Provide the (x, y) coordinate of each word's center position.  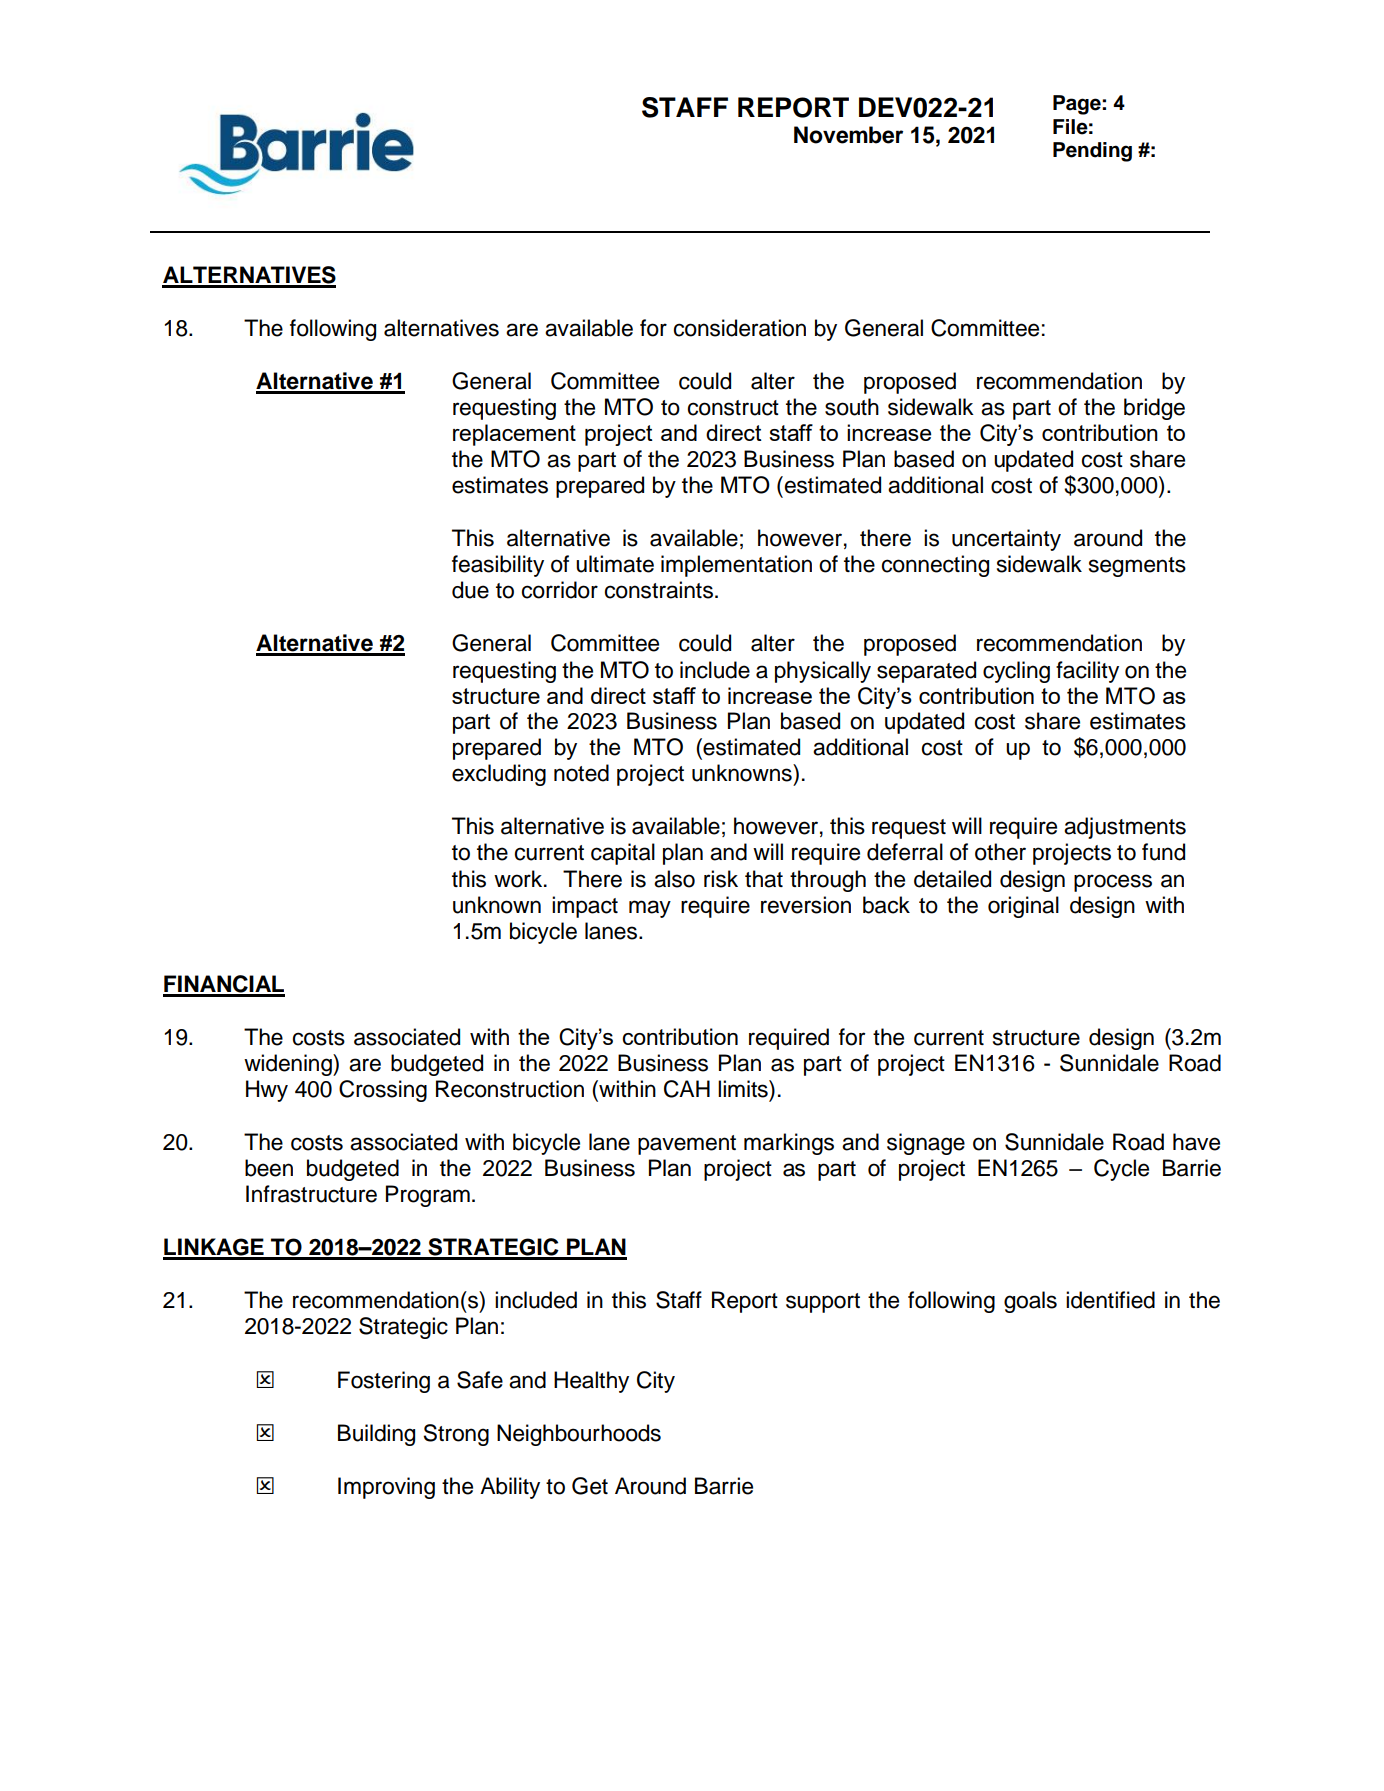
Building (376, 1435)
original (1023, 907)
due (470, 590)
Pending (1092, 152)
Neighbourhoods (579, 1435)
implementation (736, 566)
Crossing (383, 1091)
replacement (514, 435)
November (848, 135)
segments (1137, 567)
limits (744, 1089)
